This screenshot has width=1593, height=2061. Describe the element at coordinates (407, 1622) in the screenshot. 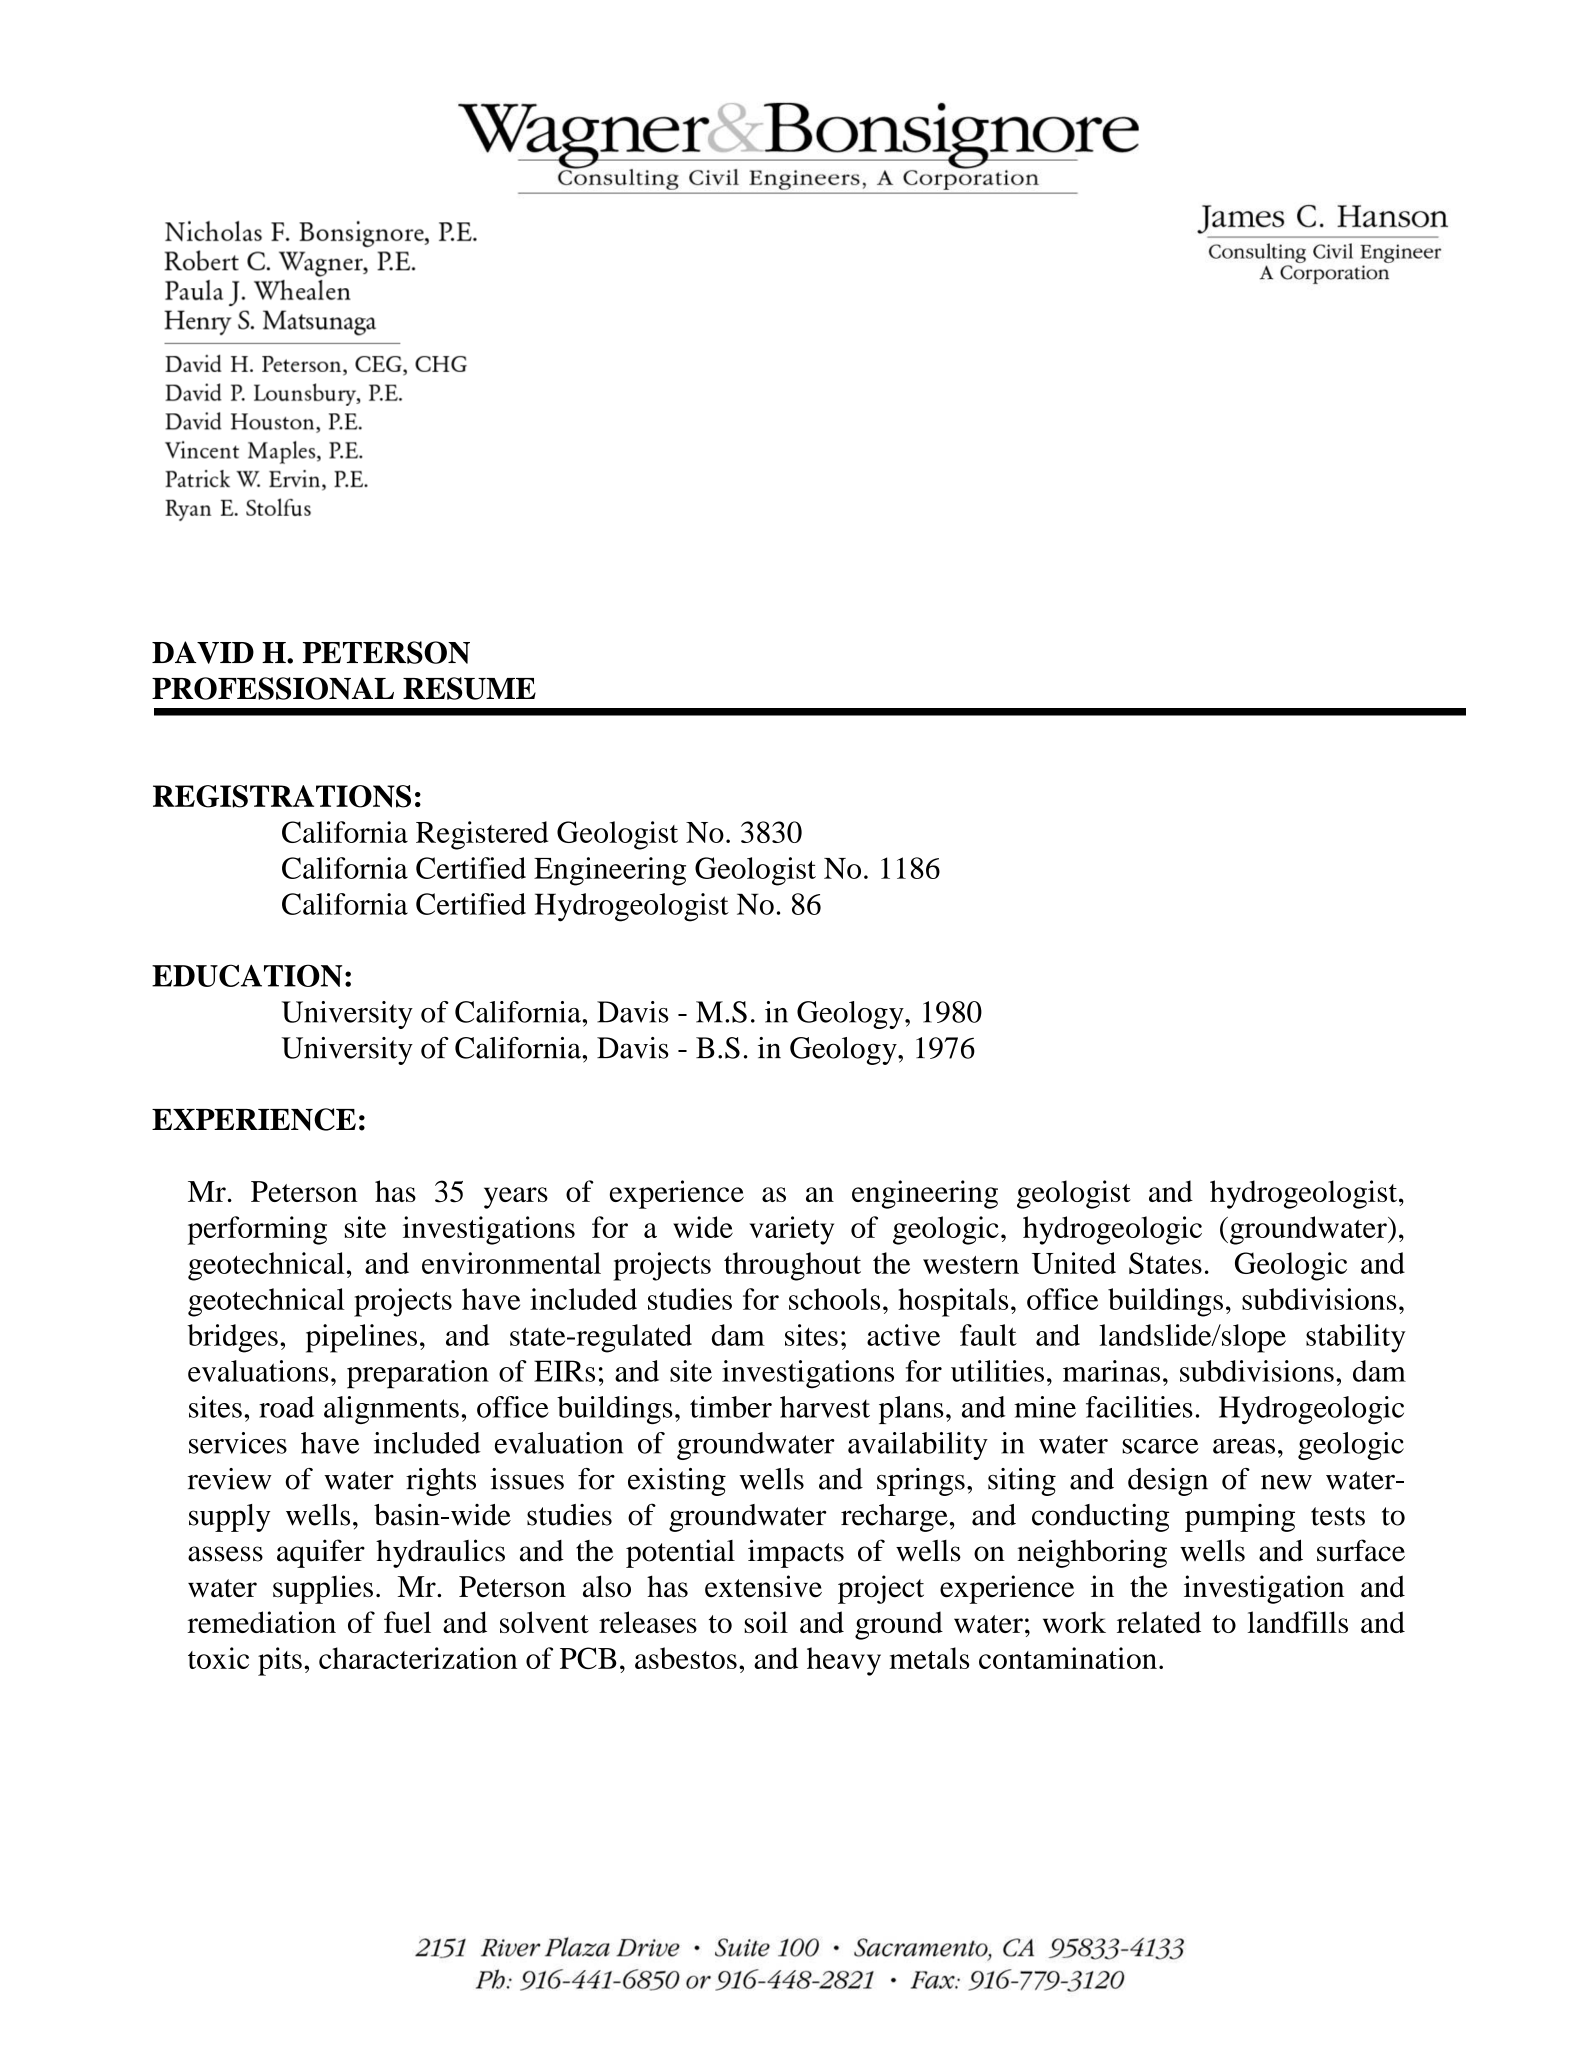

I see `fuel` at that location.
